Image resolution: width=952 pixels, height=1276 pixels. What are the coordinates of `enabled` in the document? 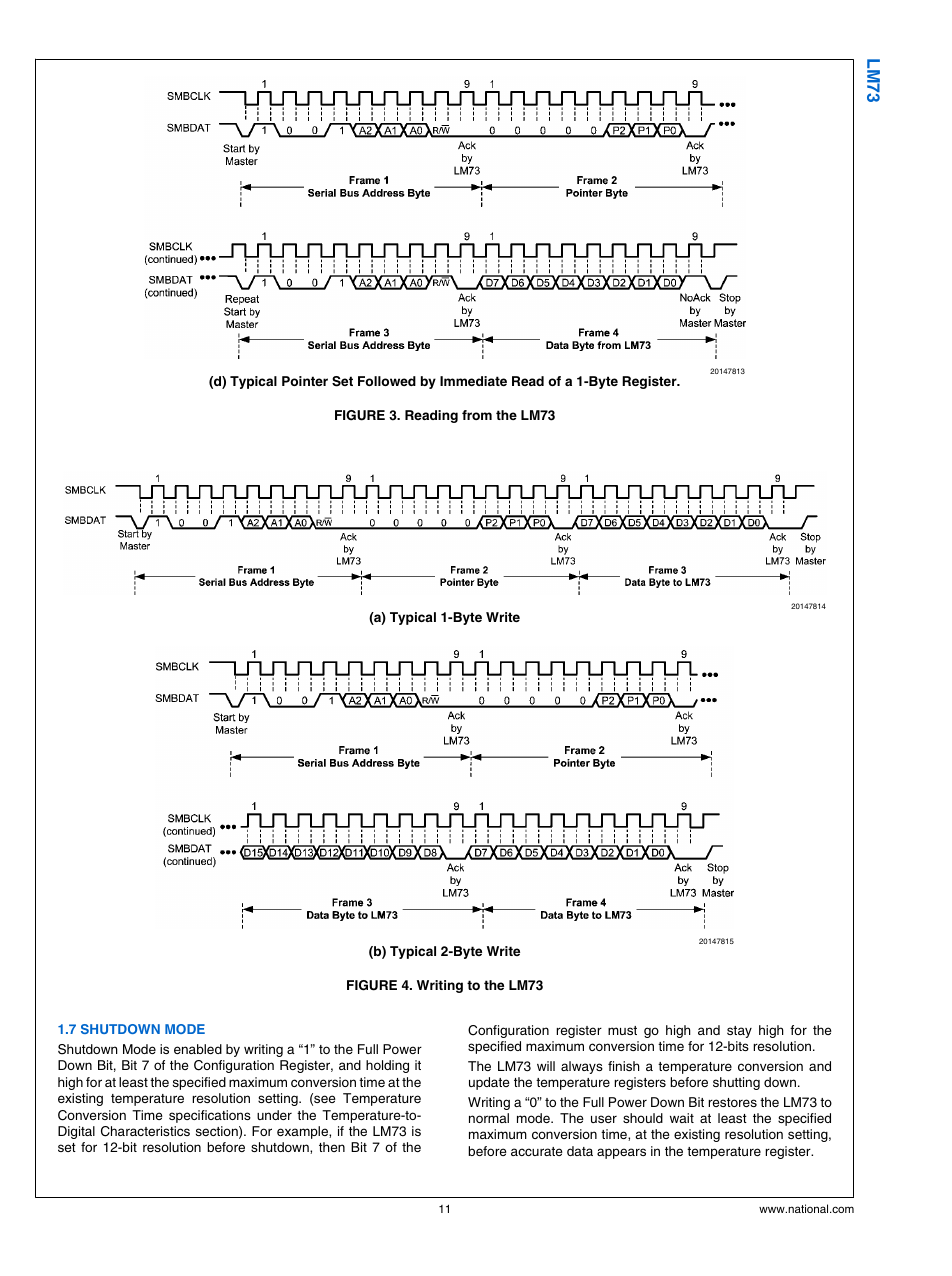 It's located at (198, 1049).
